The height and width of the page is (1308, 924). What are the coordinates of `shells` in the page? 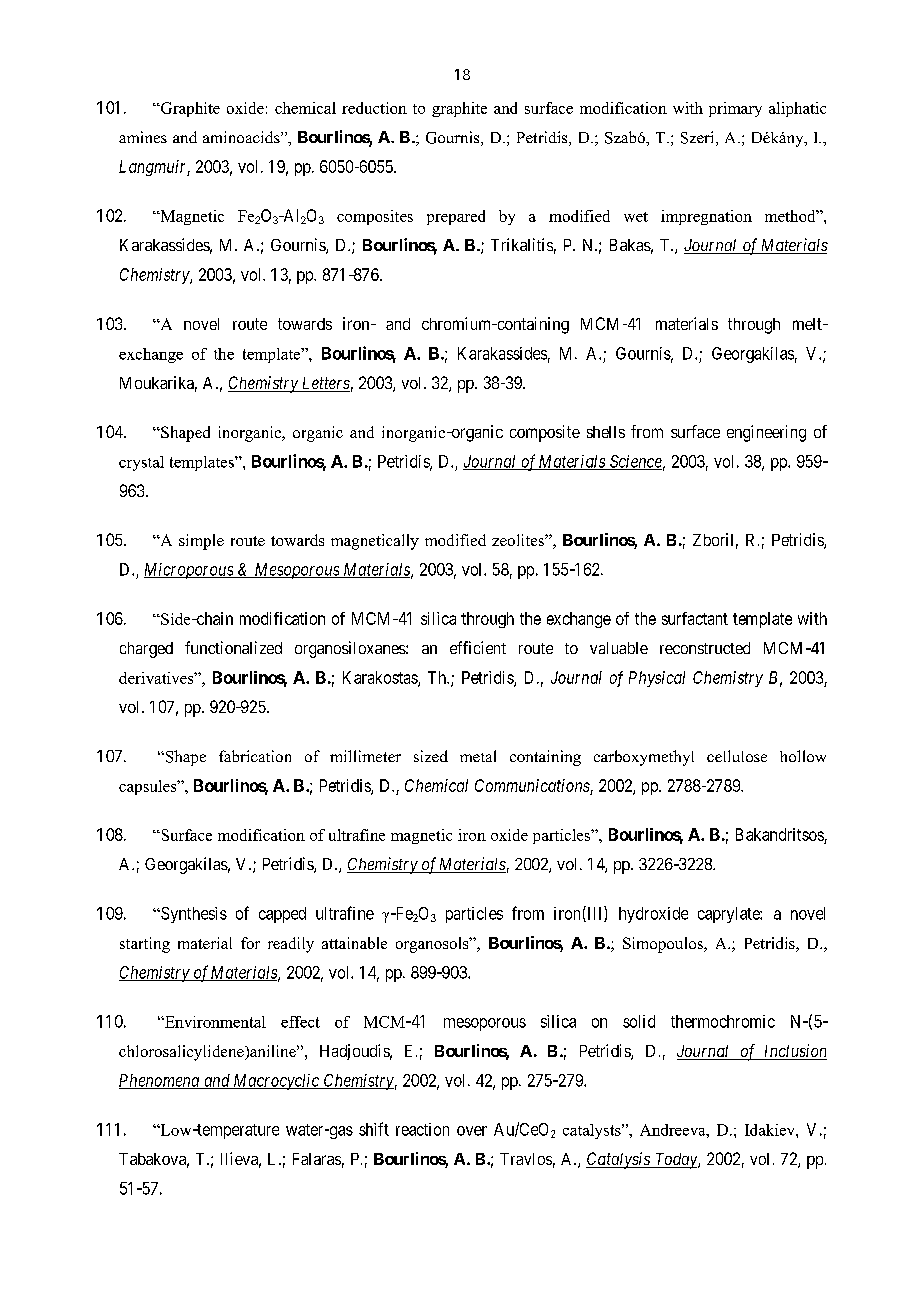 It's located at (606, 432).
